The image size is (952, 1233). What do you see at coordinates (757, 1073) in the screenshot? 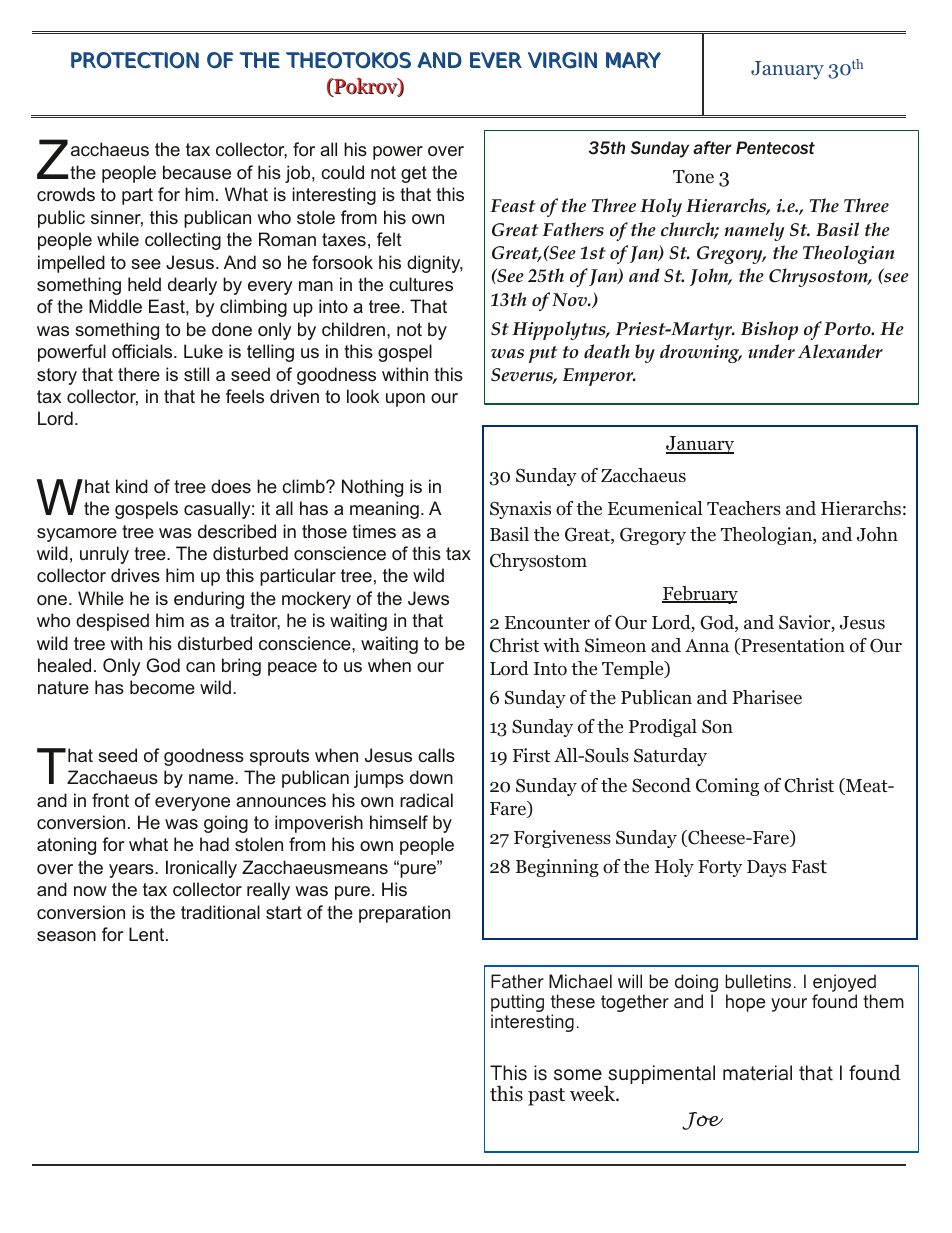
I see `material` at bounding box center [757, 1073].
